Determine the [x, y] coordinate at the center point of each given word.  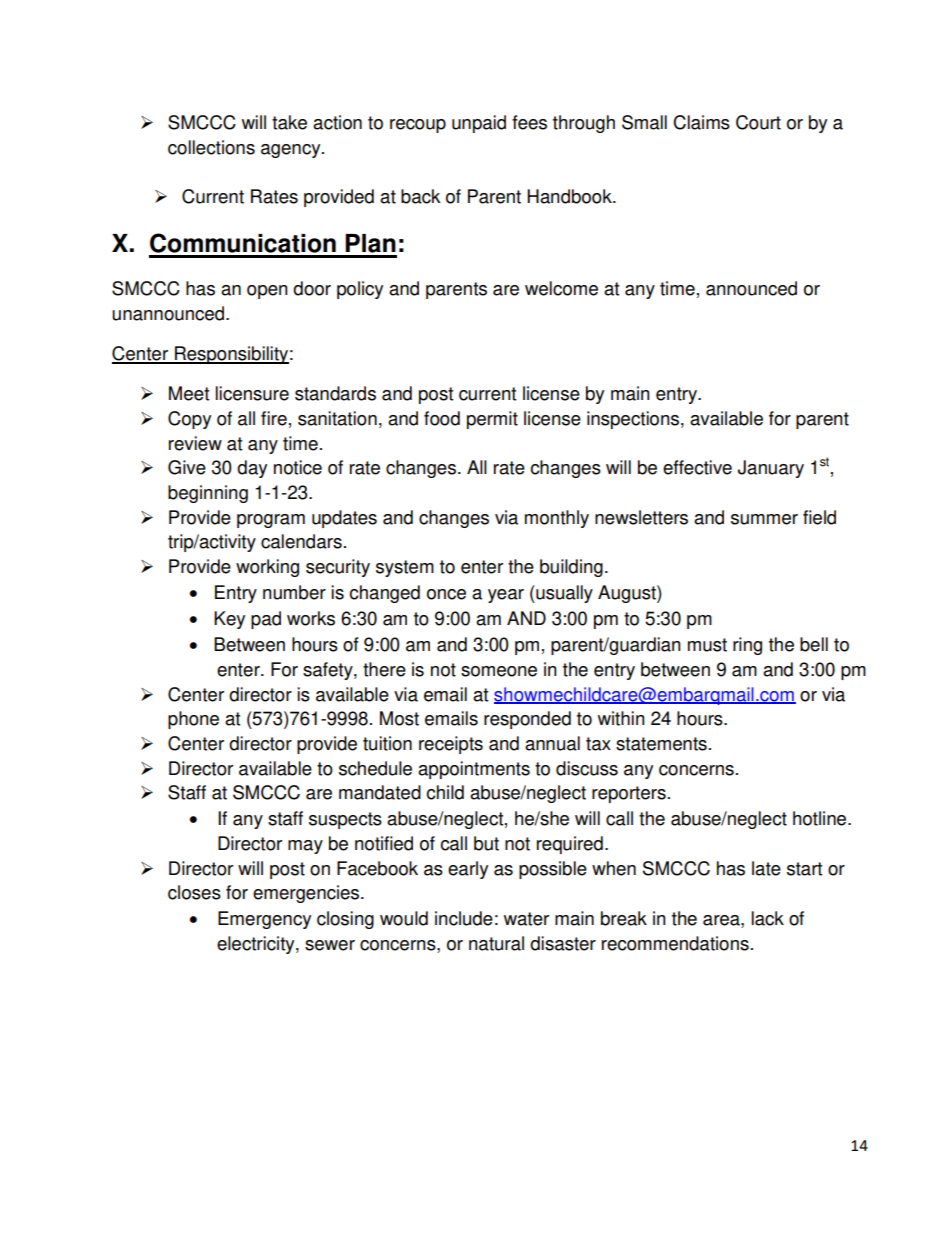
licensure [252, 393]
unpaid [479, 124]
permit [492, 420]
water [526, 919]
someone [499, 671]
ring [747, 646]
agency [292, 151]
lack [768, 918]
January [771, 469]
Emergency [264, 920]
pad [266, 620]
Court [758, 122]
